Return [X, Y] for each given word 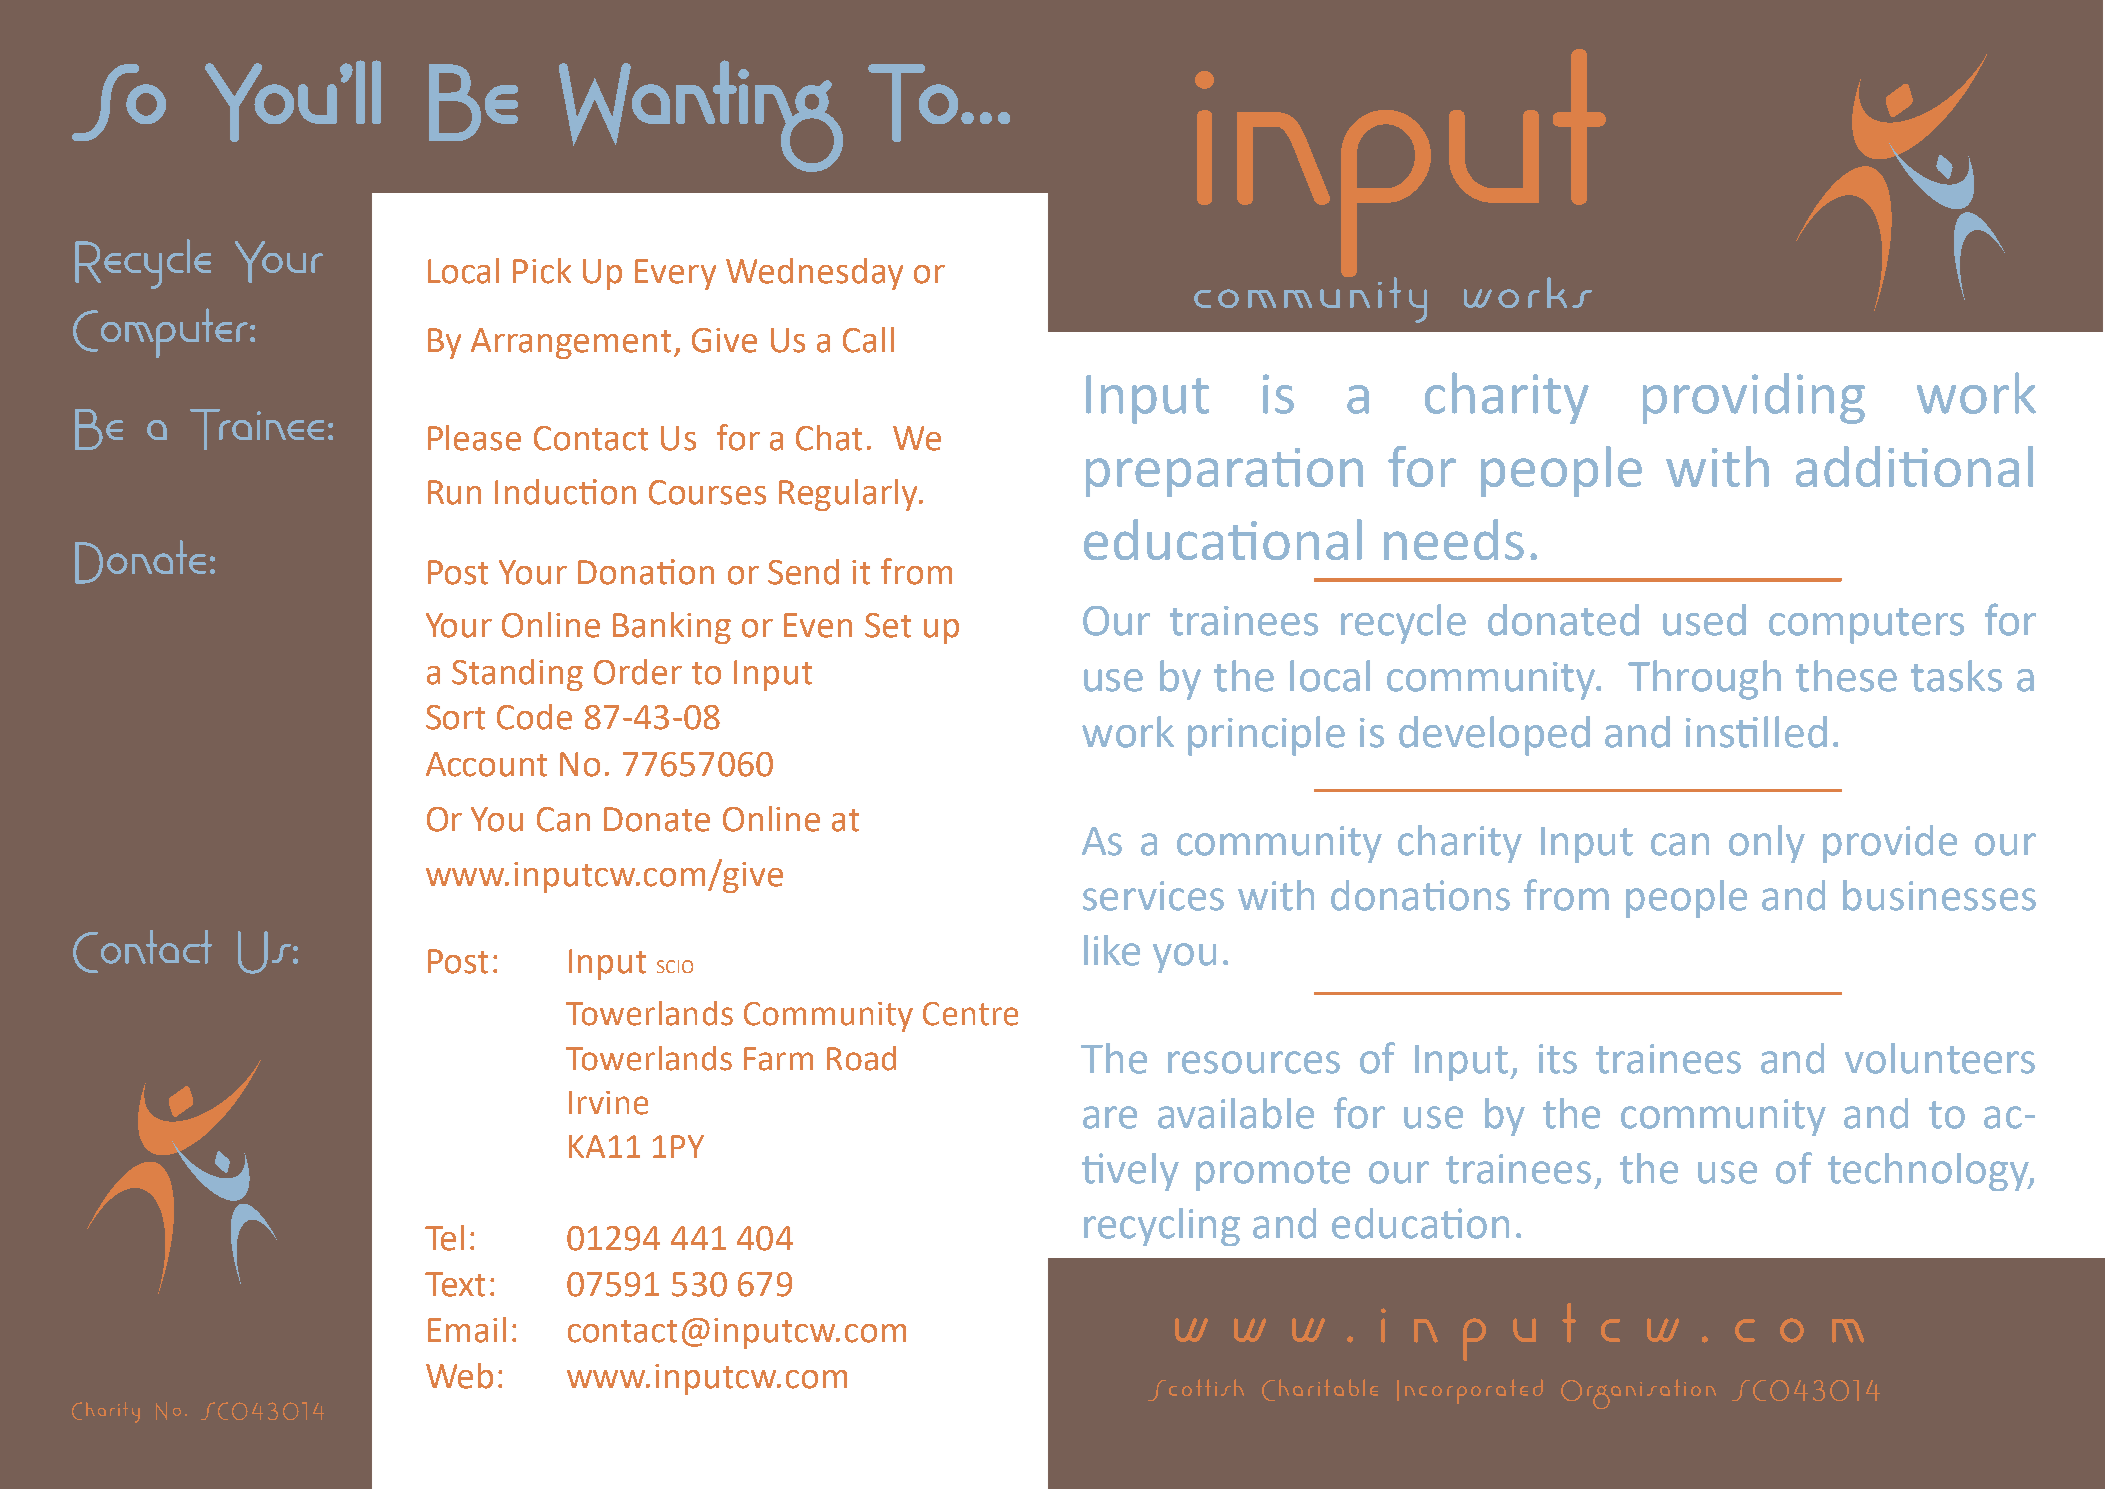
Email [467, 1330]
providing [1754, 398]
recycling [1162, 1227]
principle [1266, 736]
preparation [1224, 472]
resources [1254, 1062]
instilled [1756, 732]
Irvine [608, 1103]
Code [534, 717]
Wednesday [814, 274]
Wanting [701, 116]
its [1558, 1059]
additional [1914, 466]
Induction [565, 492]
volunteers [1940, 1058]
